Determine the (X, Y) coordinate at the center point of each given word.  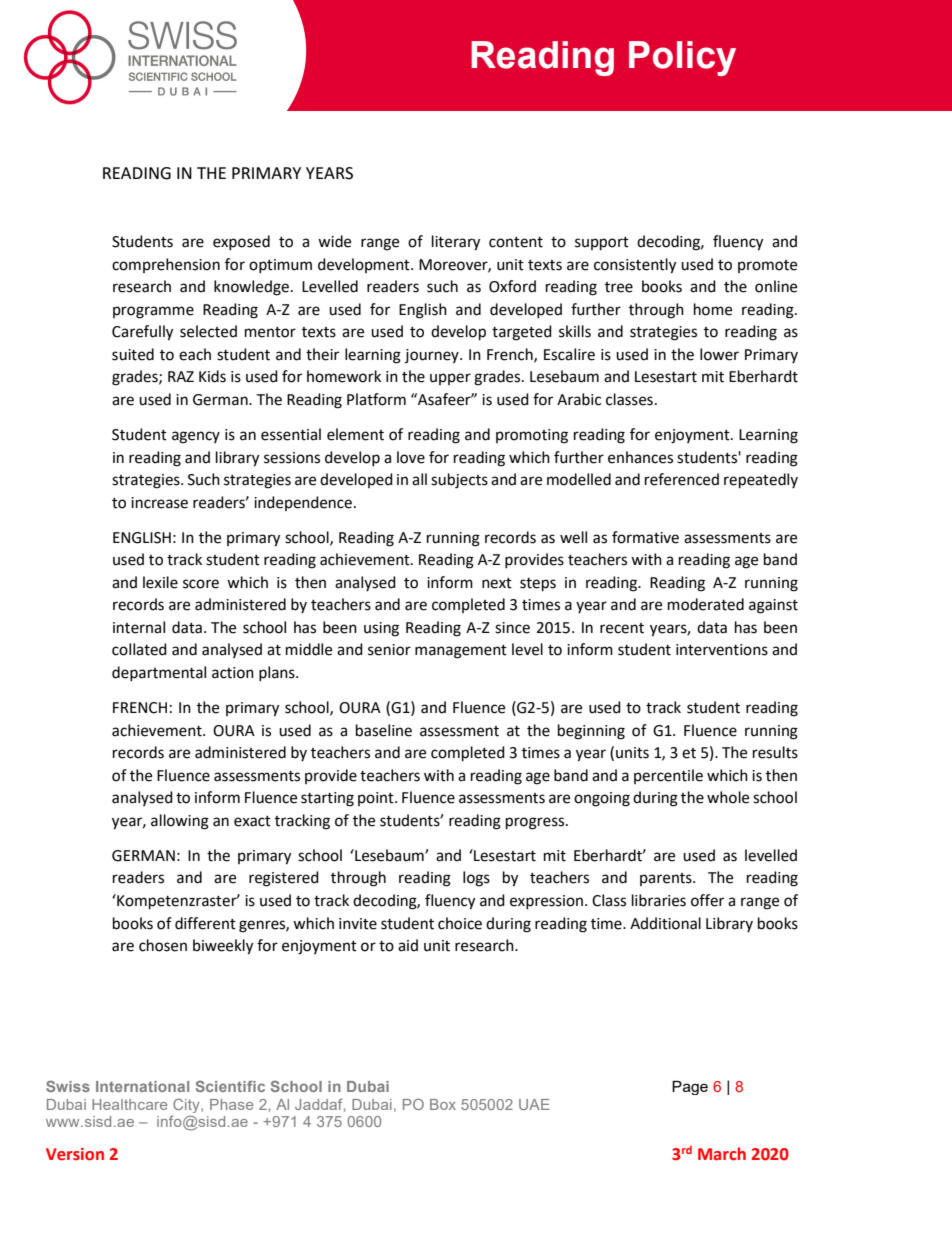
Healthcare (129, 1104)
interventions (722, 650)
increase (159, 503)
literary (456, 243)
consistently (635, 266)
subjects (459, 481)
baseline (384, 730)
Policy (682, 58)
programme (153, 312)
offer (707, 900)
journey (433, 356)
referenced (682, 479)
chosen (163, 945)
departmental (159, 673)
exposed (241, 242)
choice (460, 923)
